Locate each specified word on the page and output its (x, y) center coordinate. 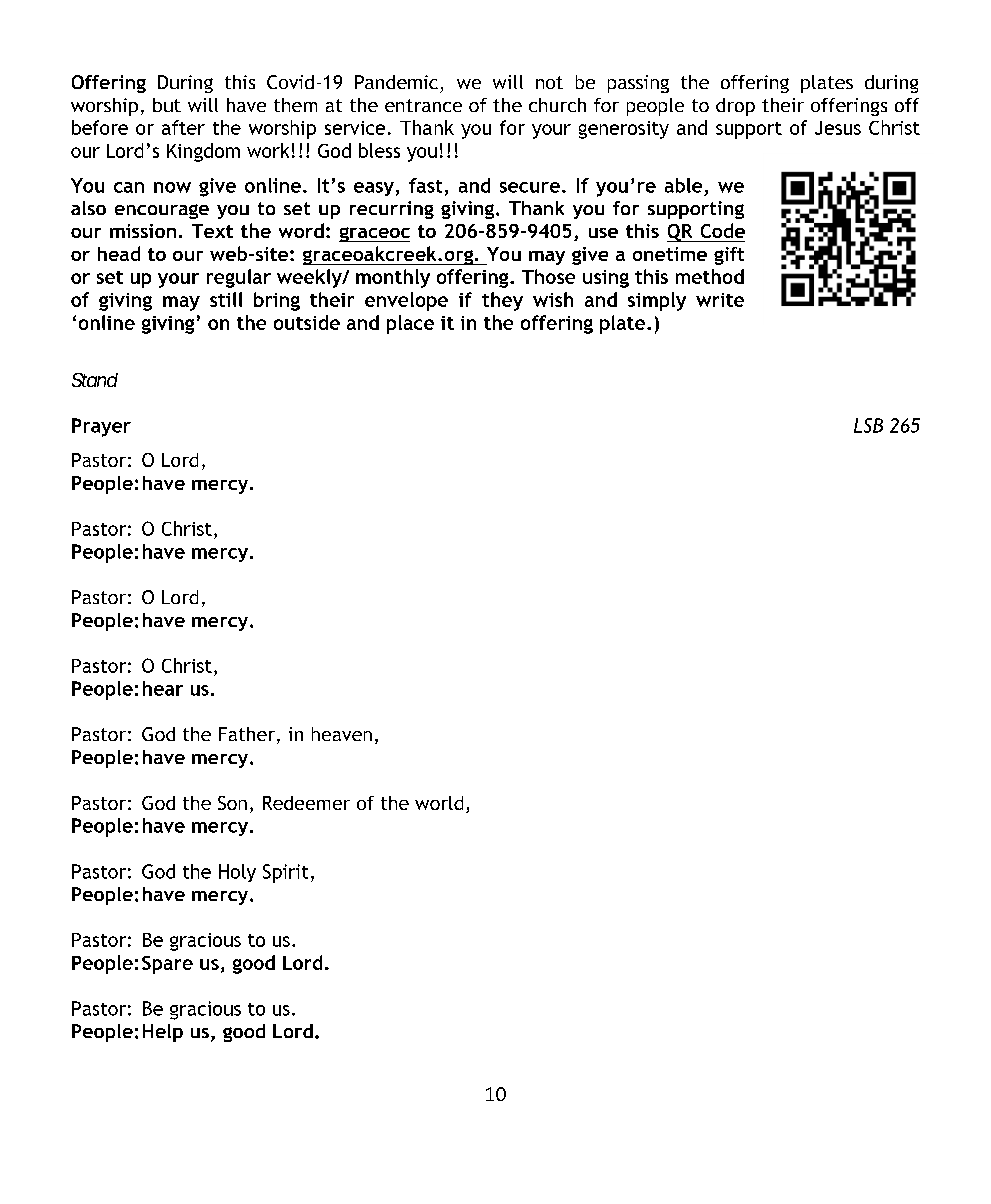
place (410, 324)
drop (735, 107)
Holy (237, 873)
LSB (868, 425)
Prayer (101, 427)
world (439, 803)
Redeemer (306, 803)
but (167, 105)
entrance (423, 105)
